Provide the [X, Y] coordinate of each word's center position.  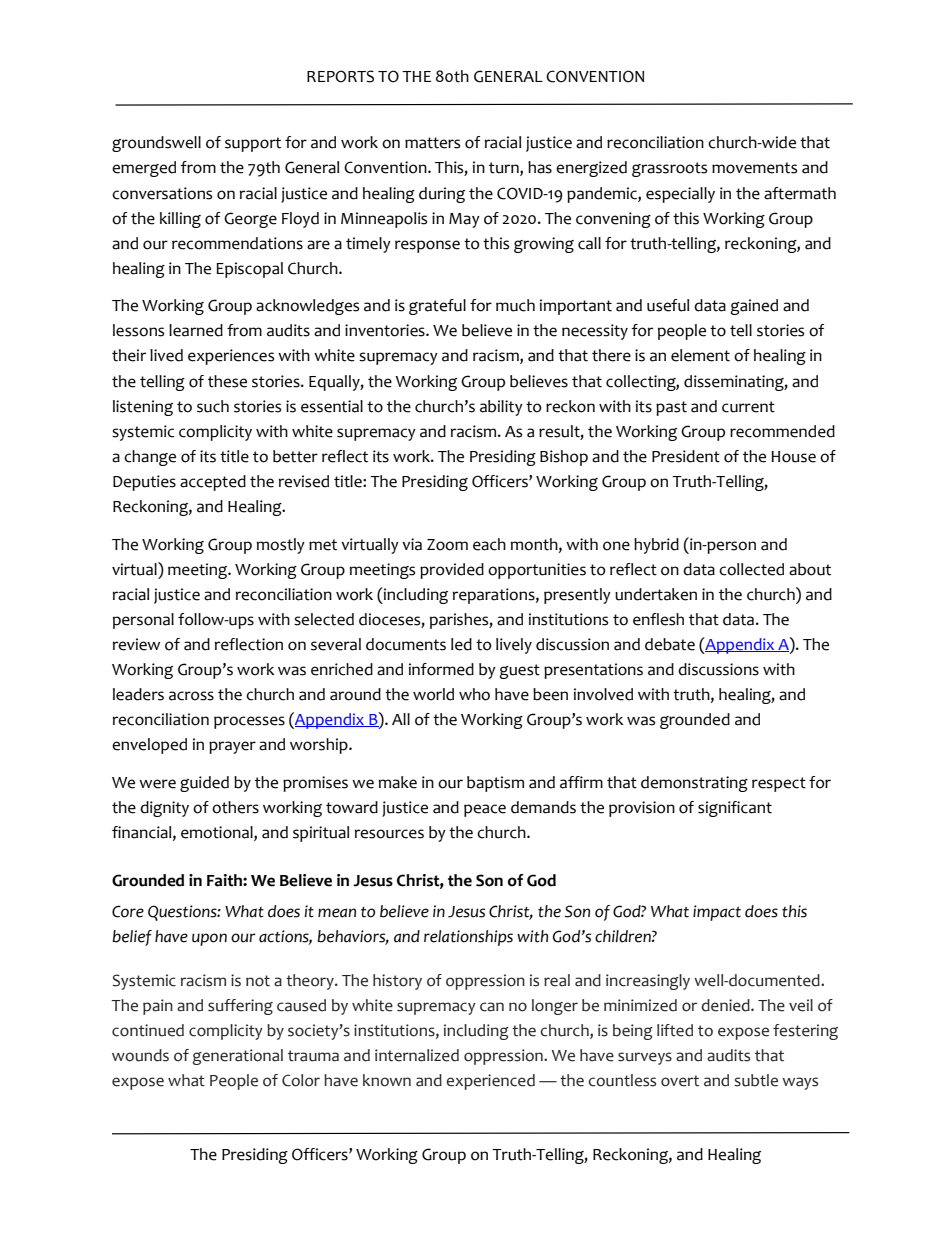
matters [432, 143]
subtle [756, 1080]
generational [238, 1057]
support [253, 144]
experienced [490, 1082]
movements [754, 168]
